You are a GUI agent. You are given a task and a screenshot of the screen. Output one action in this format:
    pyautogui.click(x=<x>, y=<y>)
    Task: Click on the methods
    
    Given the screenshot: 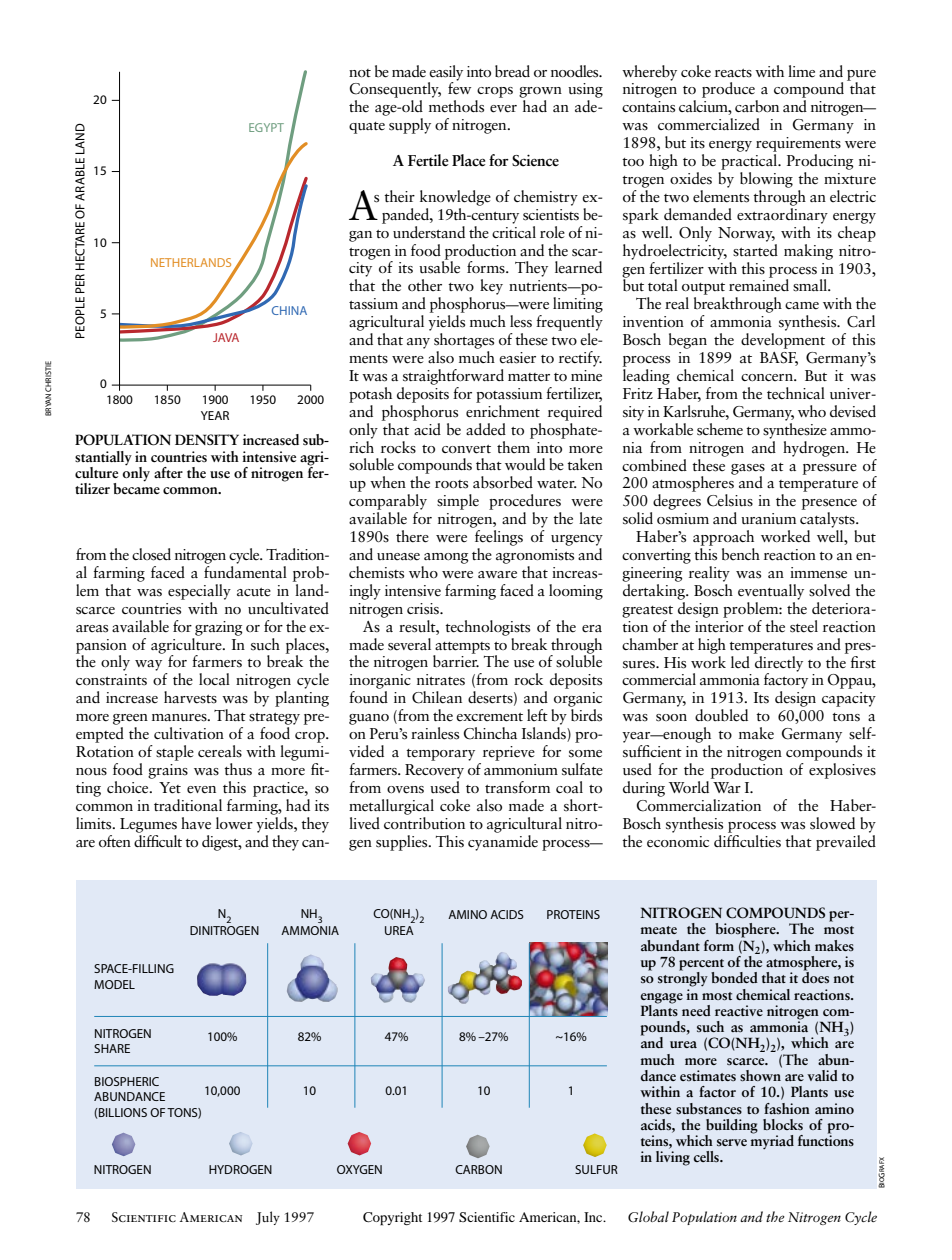 What is the action you would take?
    pyautogui.click(x=456, y=106)
